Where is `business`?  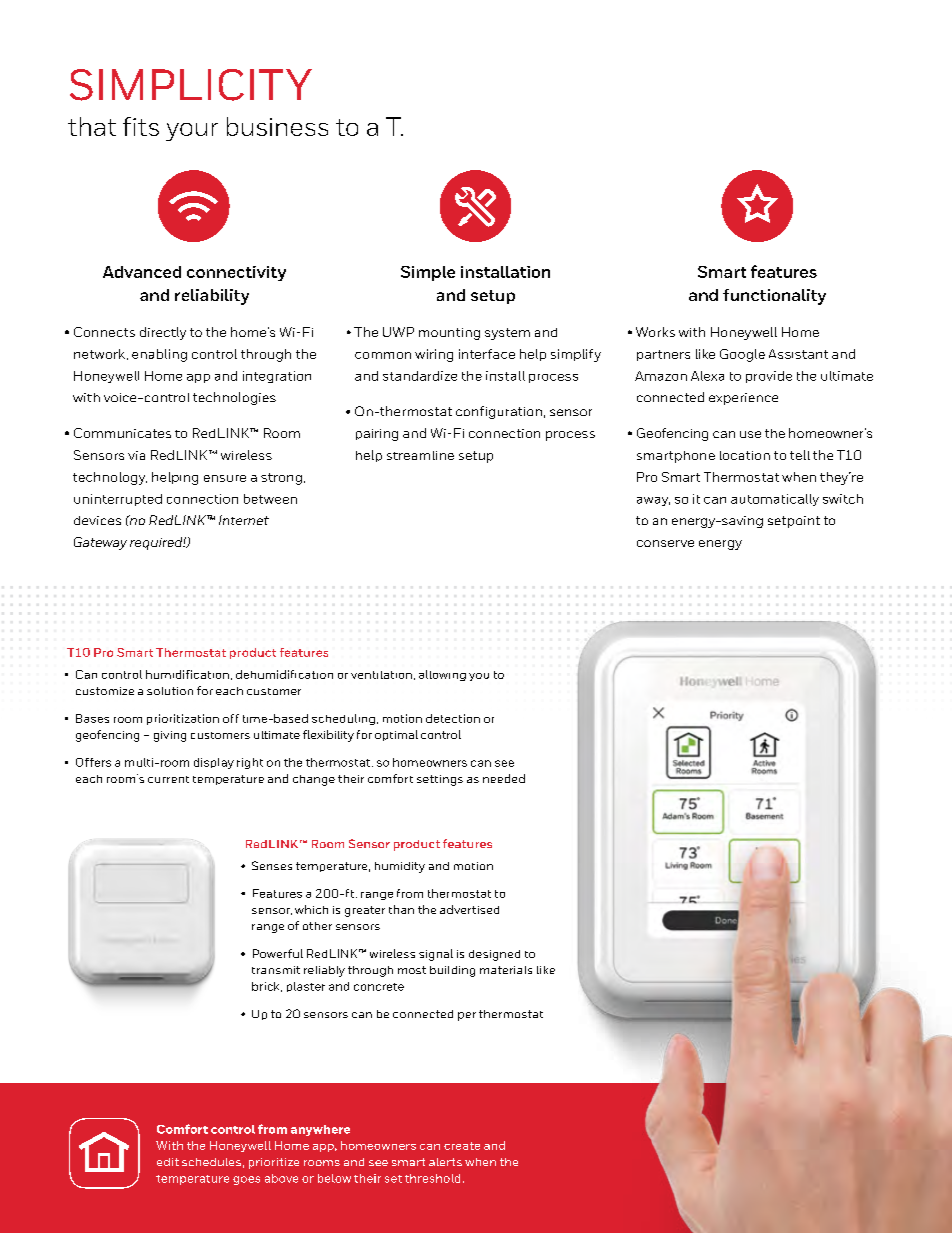
business is located at coordinates (277, 126).
